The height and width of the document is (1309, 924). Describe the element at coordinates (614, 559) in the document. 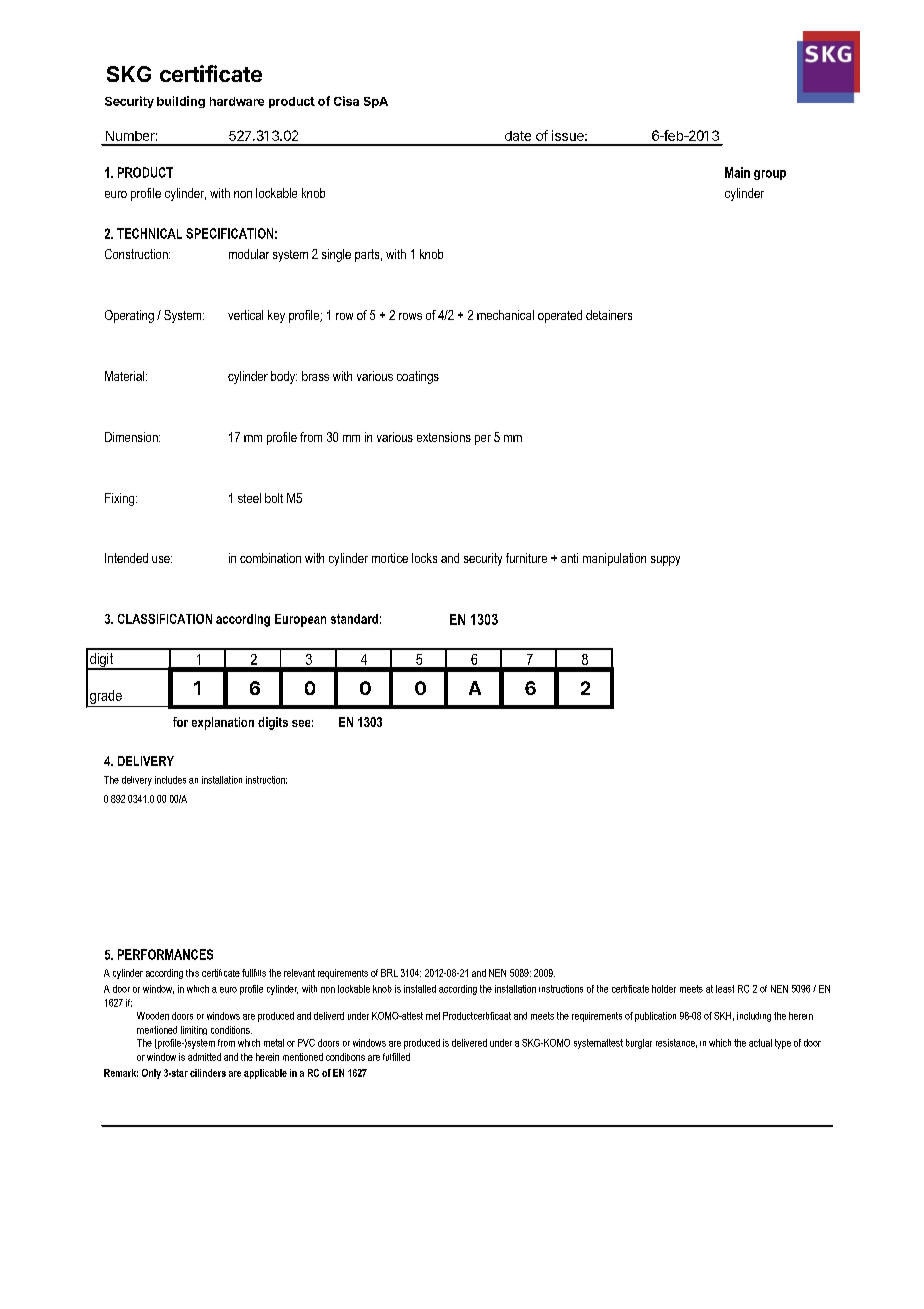

I see `manipulation` at that location.
